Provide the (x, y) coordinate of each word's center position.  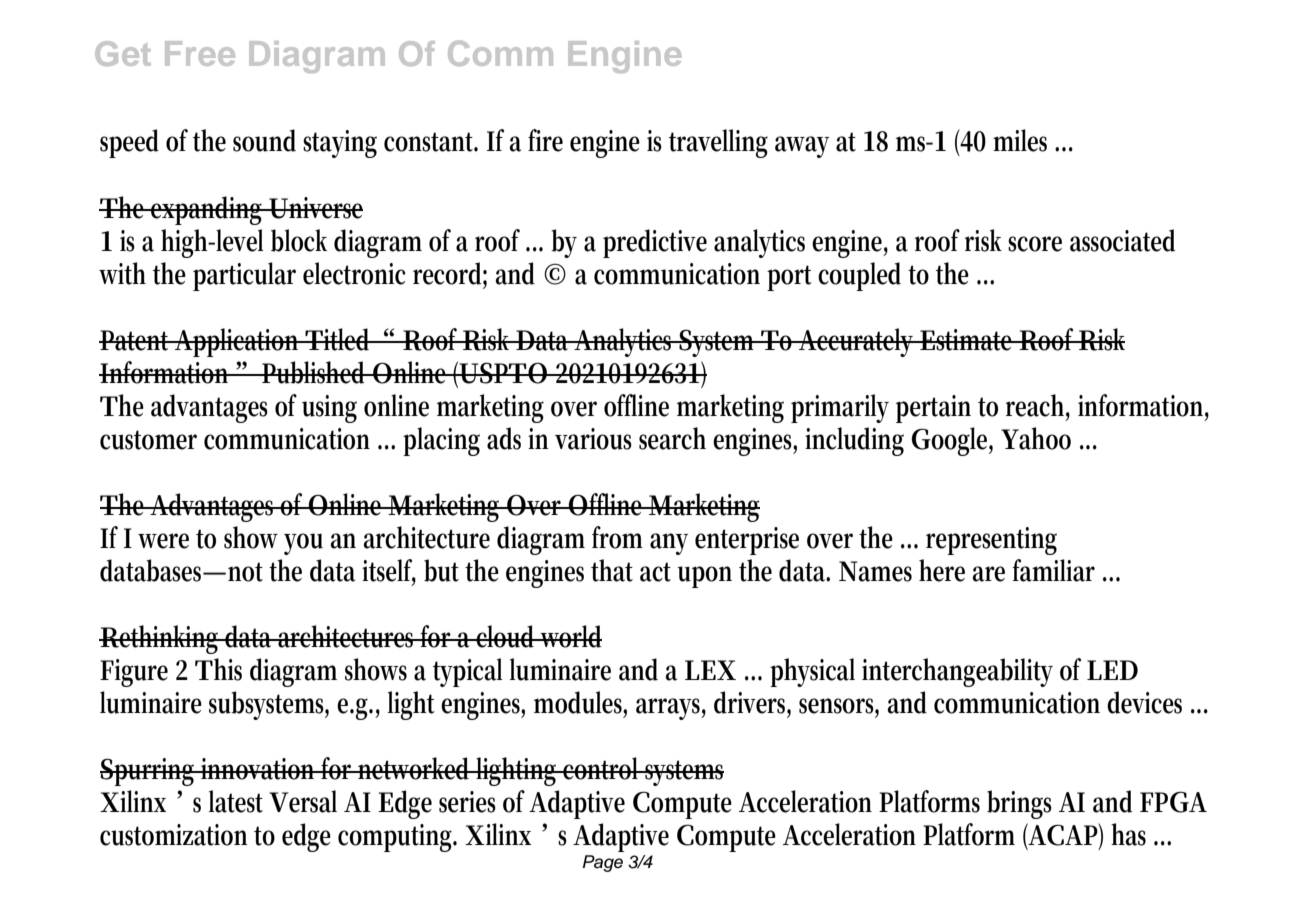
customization (173, 835)
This (218, 669)
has (1128, 834)
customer (148, 440)
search (672, 438)
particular (244, 276)
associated (1123, 240)
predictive (655, 243)
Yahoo (1036, 438)
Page (603, 863)
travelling (718, 143)
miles (1020, 140)
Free (200, 53)
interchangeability (957, 672)
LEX (710, 670)
